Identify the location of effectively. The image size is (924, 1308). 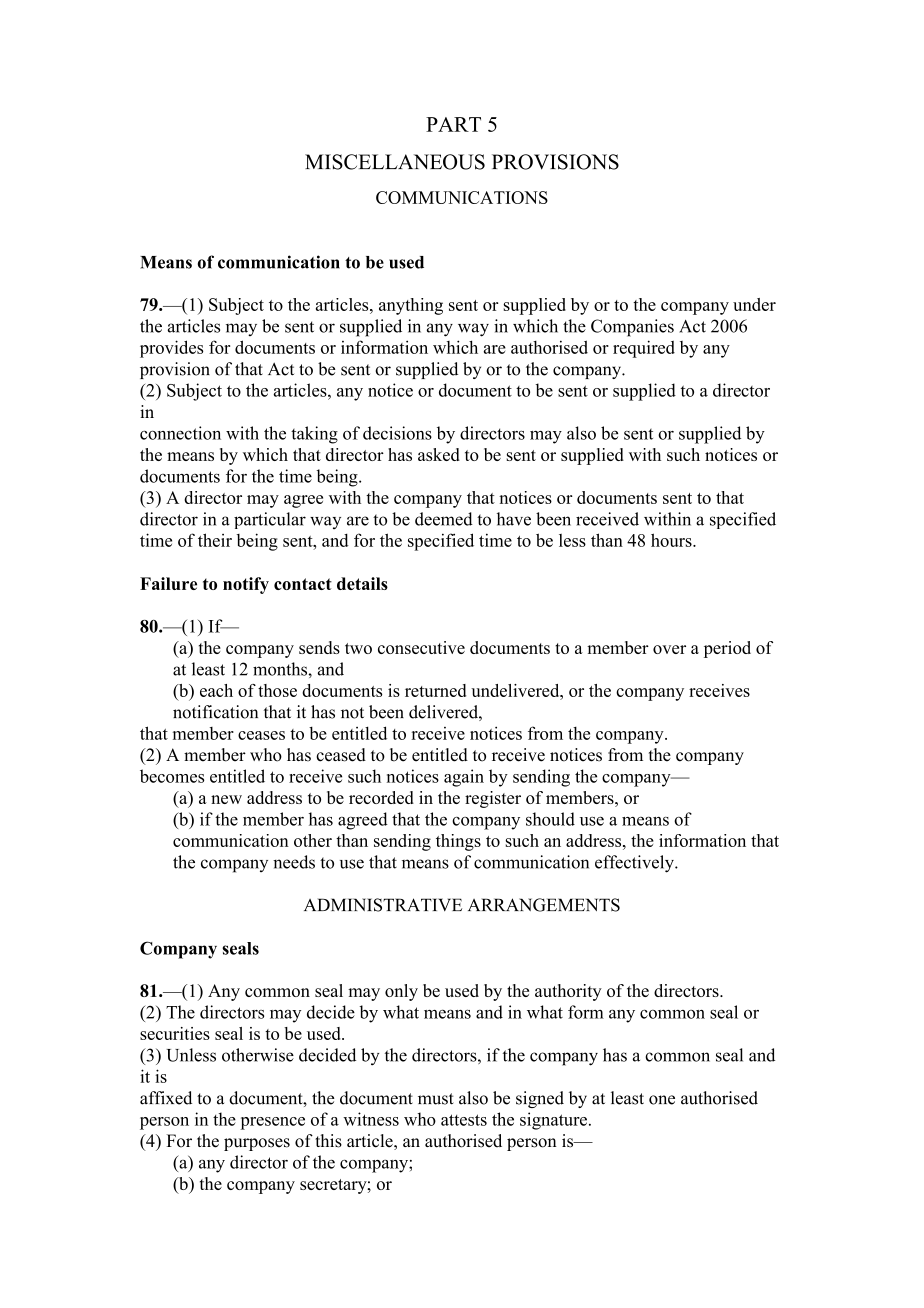
(635, 864).
